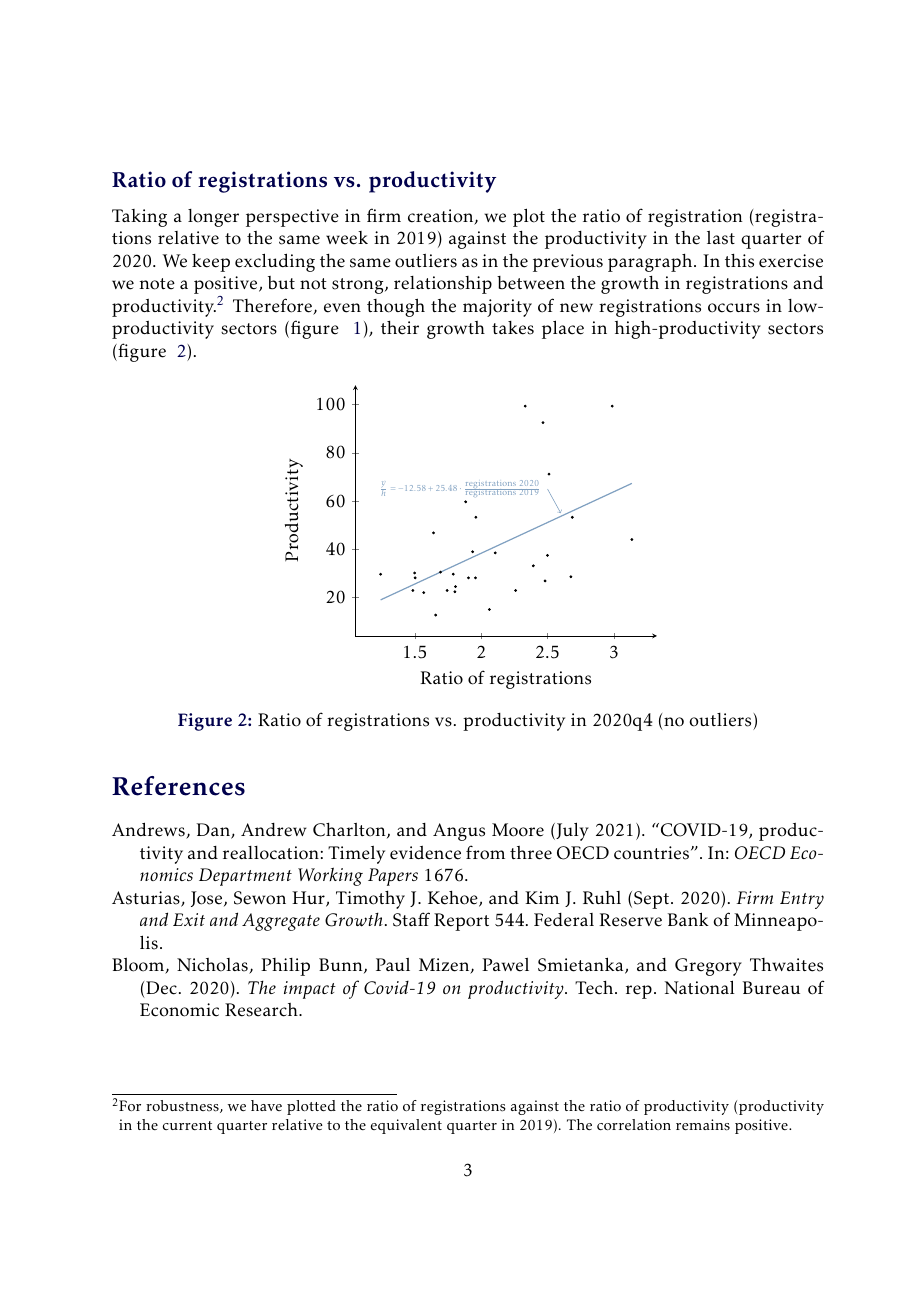  What do you see at coordinates (734, 308) in the screenshot?
I see `occurs` at bounding box center [734, 308].
